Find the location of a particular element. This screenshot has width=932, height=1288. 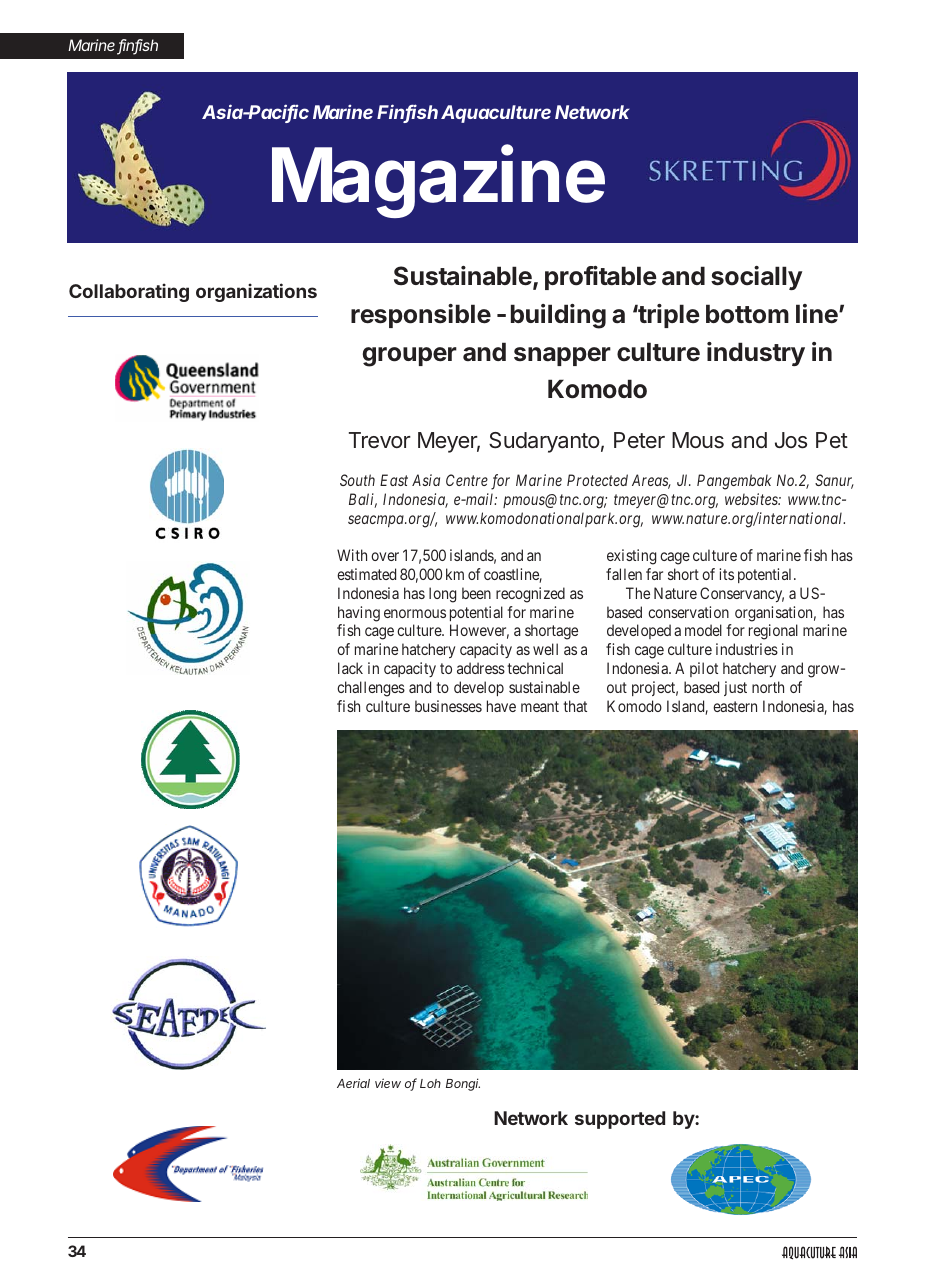

Loh is located at coordinates (430, 1083).
